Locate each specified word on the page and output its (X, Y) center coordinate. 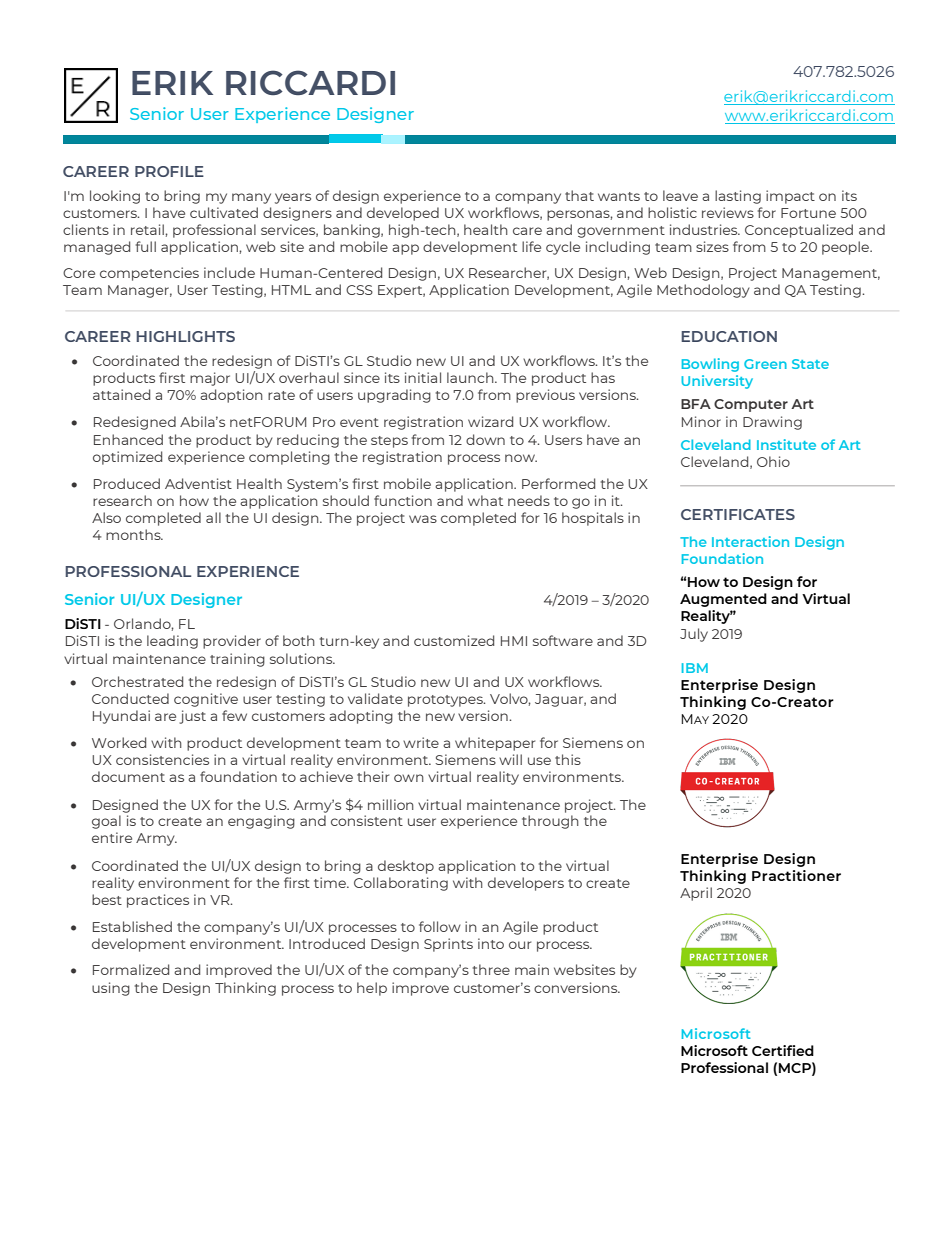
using (111, 989)
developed (403, 214)
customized (454, 640)
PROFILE (169, 171)
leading (172, 642)
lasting (738, 197)
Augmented (723, 600)
